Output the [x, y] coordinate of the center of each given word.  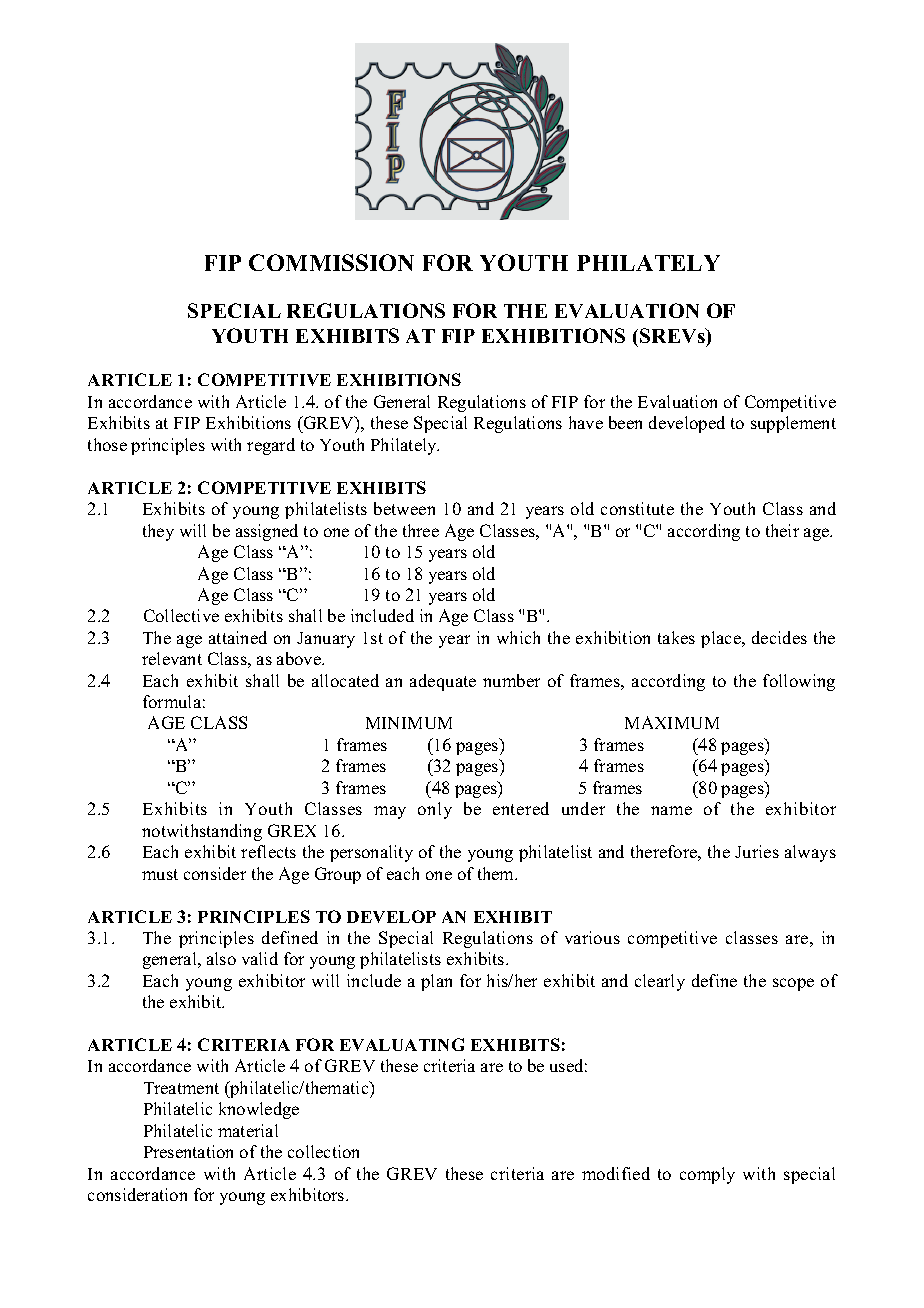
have [586, 422]
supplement [793, 424]
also [221, 958]
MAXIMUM [672, 722]
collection [323, 1151]
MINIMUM [409, 723]
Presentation [188, 1151]
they [158, 532]
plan [436, 982]
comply [707, 1175]
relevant [172, 658]
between [404, 508]
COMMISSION [331, 262]
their [782, 530]
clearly [660, 982]
